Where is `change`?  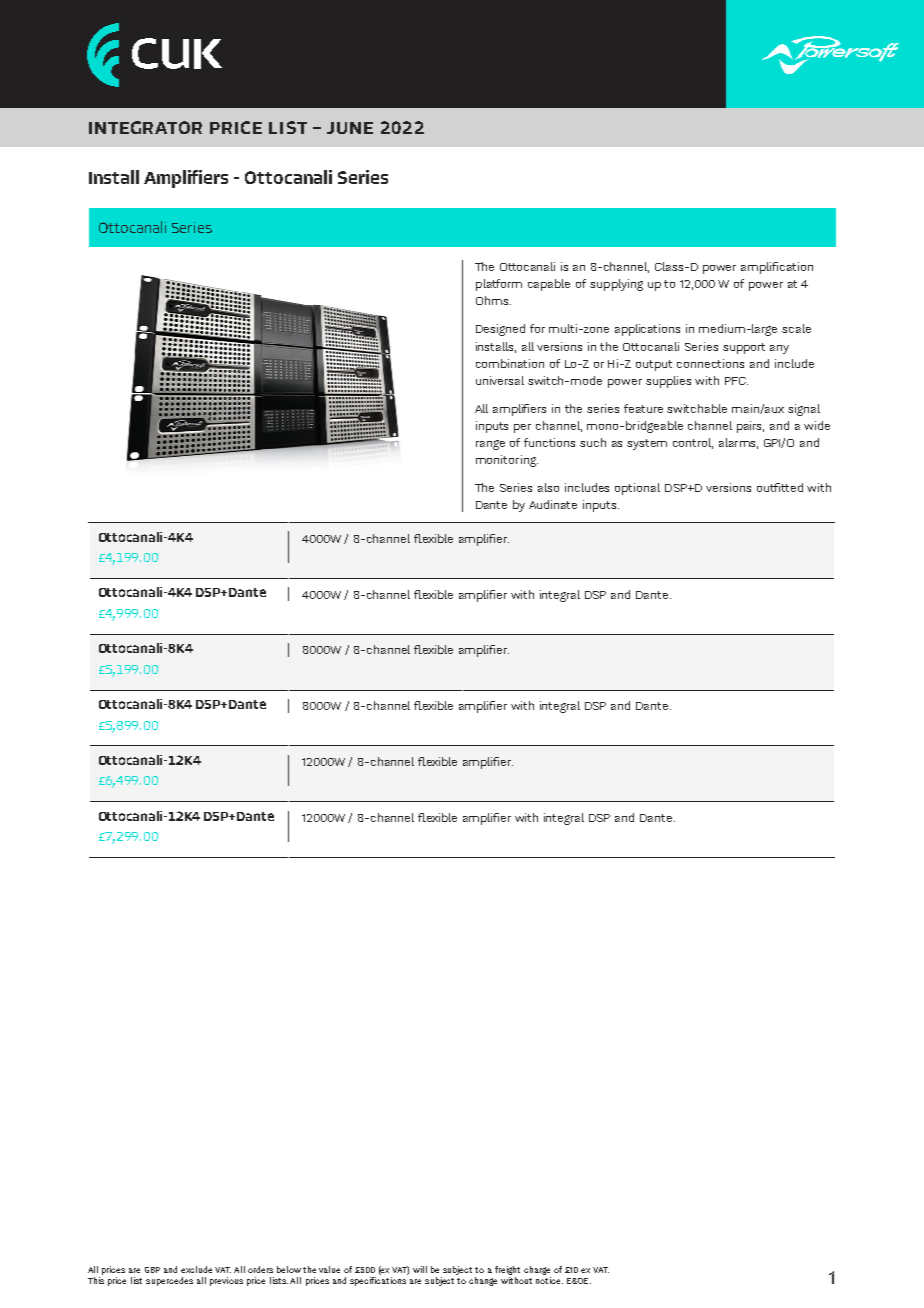 change is located at coordinates (483, 1281).
